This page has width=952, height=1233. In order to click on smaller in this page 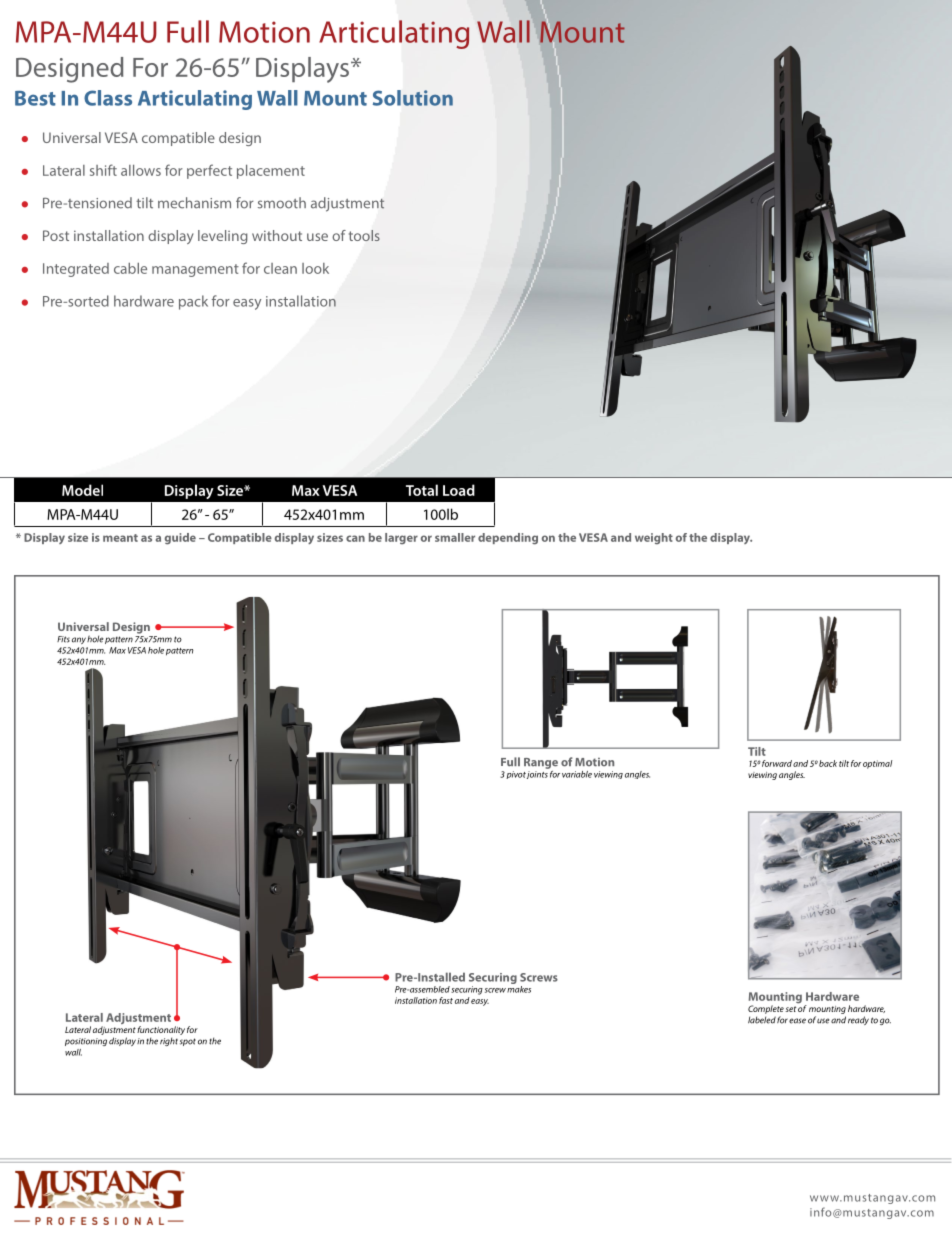, I will do `click(455, 537)`.
